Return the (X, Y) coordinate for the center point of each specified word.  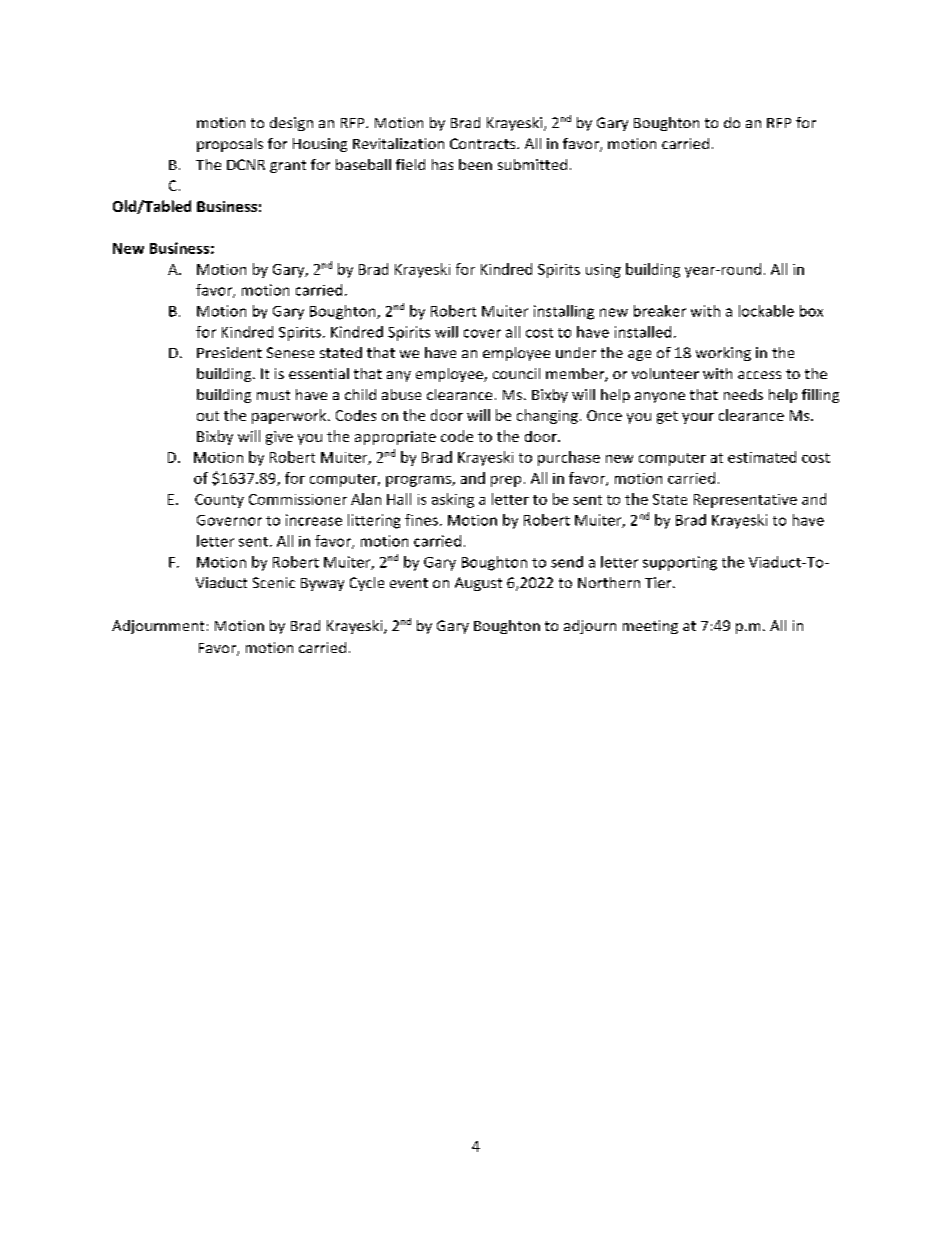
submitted (532, 164)
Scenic (274, 582)
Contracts (484, 143)
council (516, 373)
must (273, 395)
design (291, 124)
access (759, 375)
